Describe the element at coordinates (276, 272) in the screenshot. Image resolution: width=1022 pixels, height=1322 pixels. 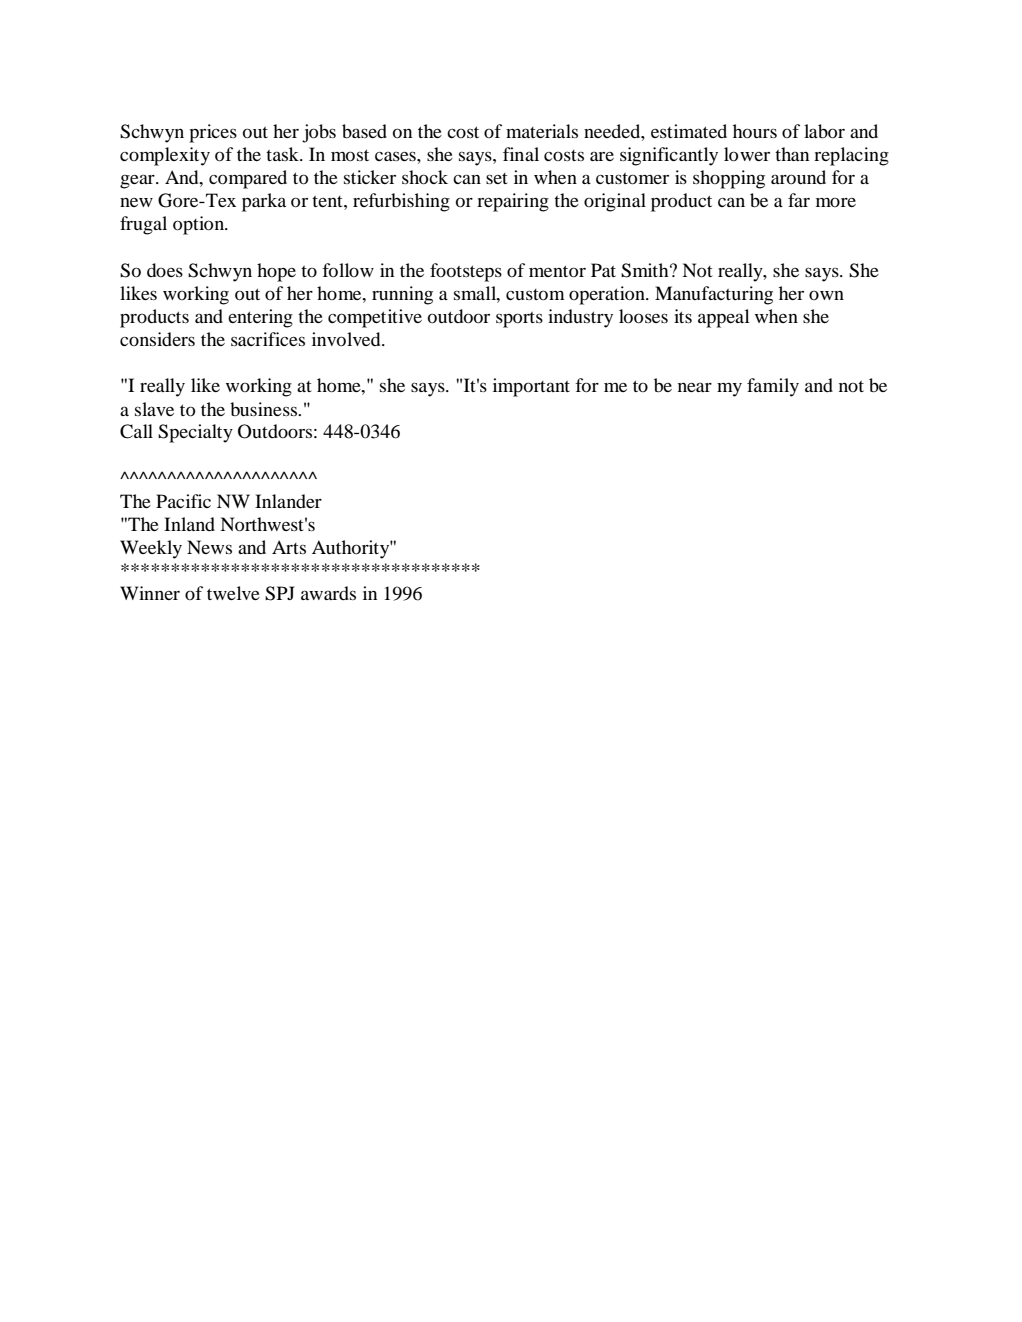
I see `hope` at that location.
